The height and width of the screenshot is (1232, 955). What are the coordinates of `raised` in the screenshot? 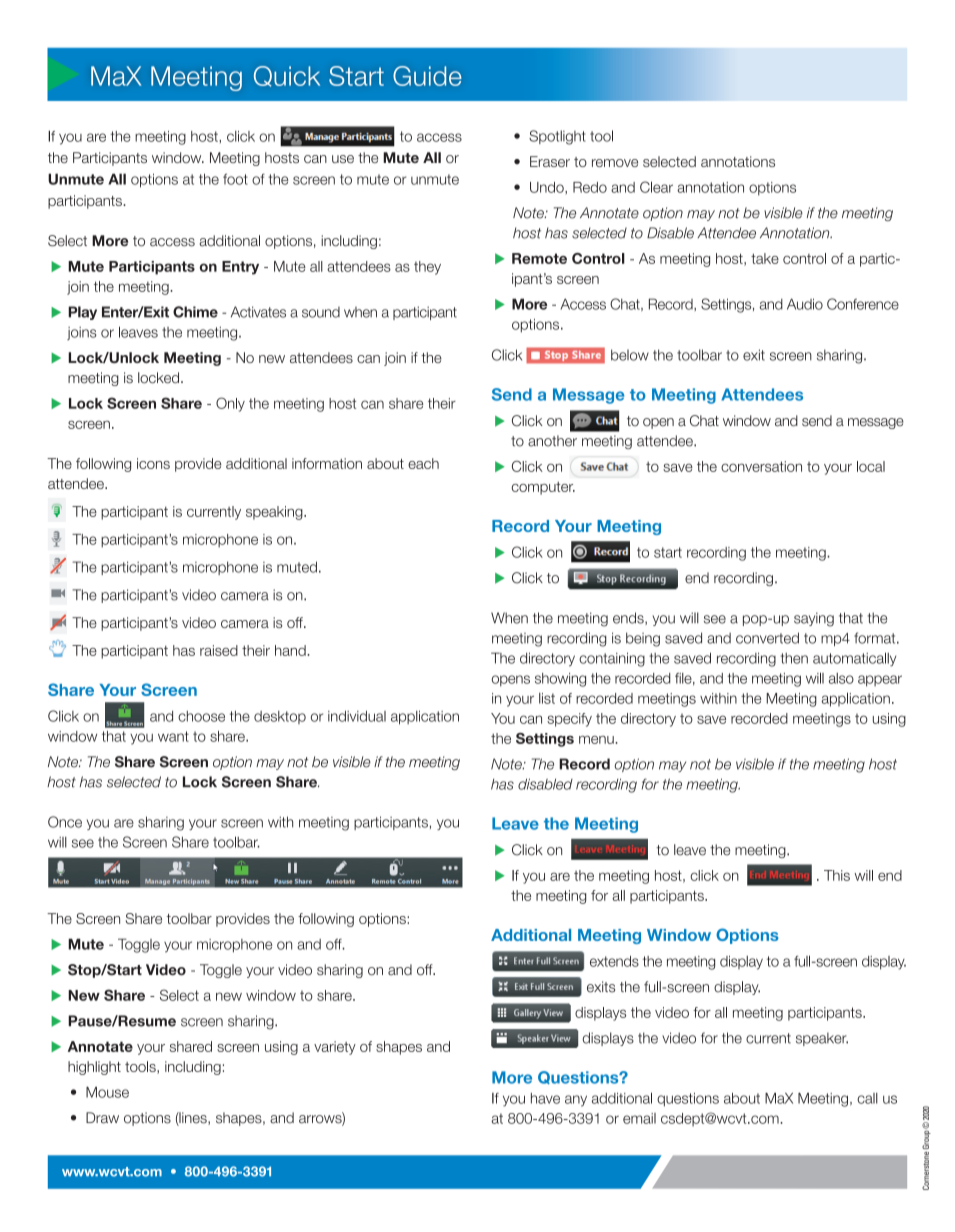 It's located at (219, 650).
